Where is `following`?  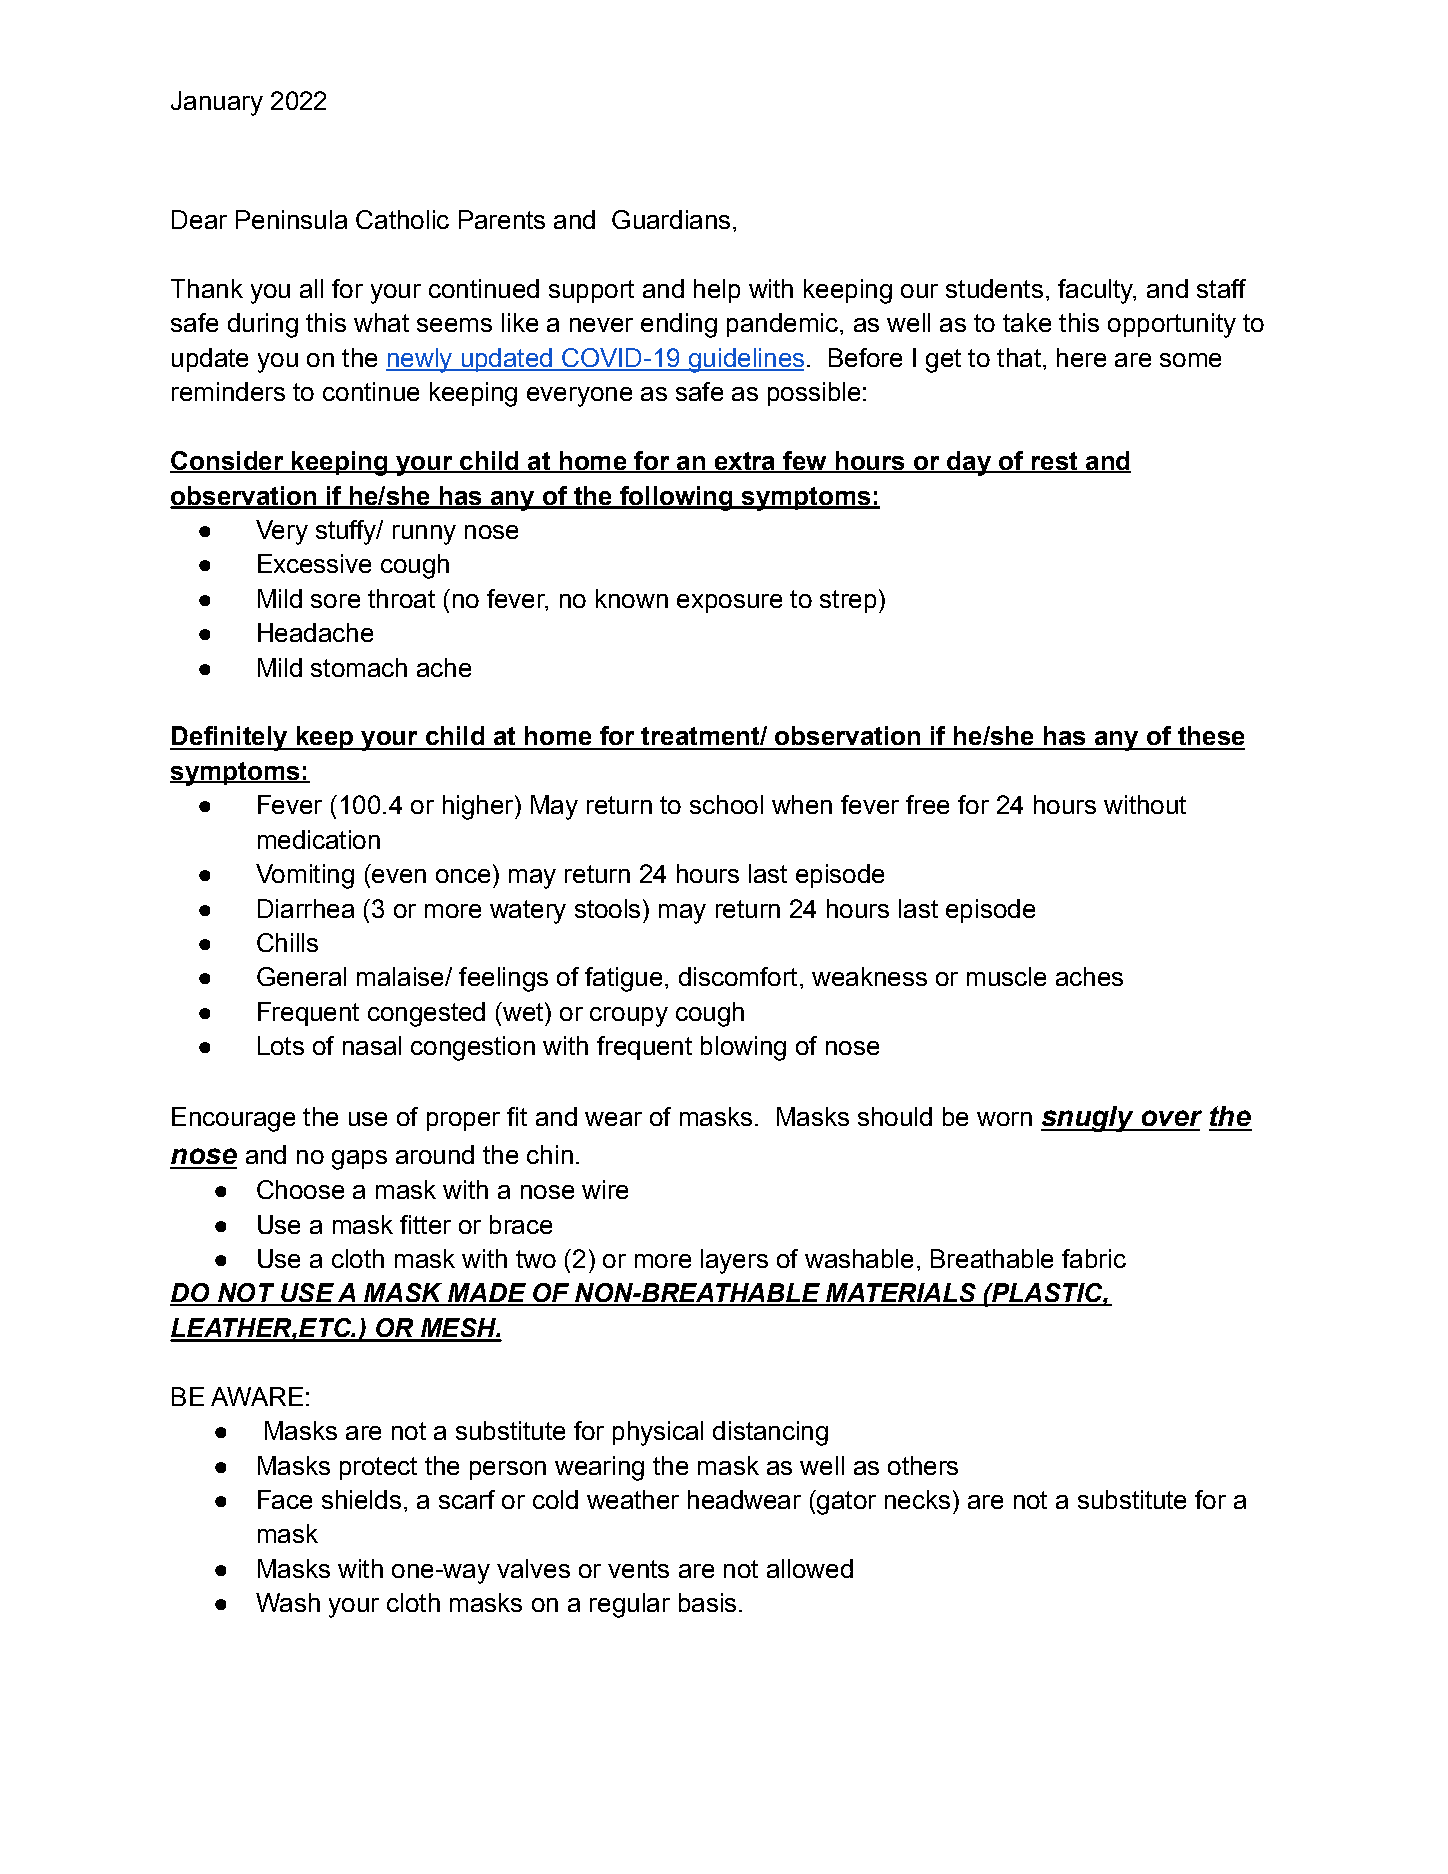 following is located at coordinates (676, 498).
